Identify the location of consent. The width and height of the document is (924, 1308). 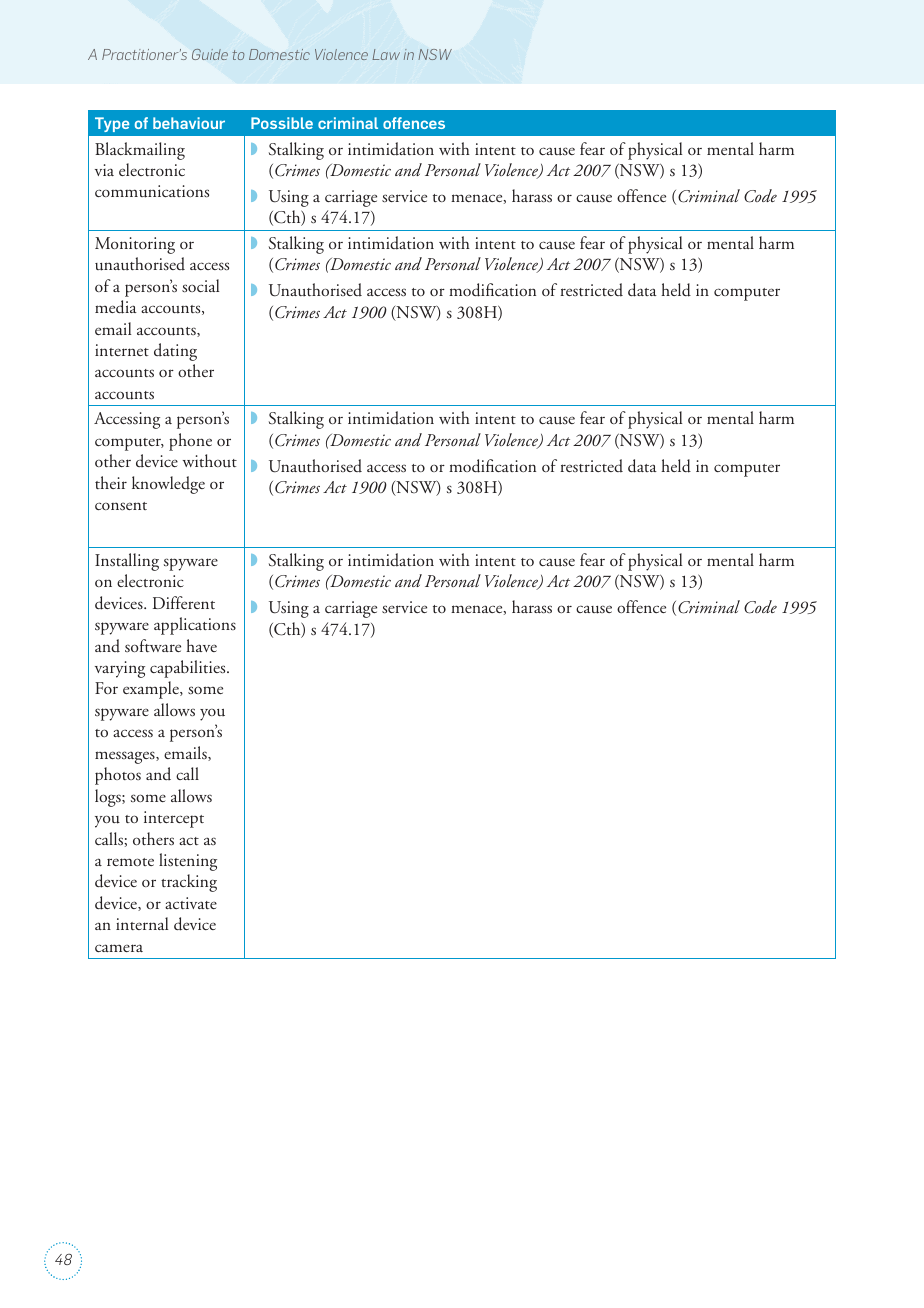
(121, 506).
